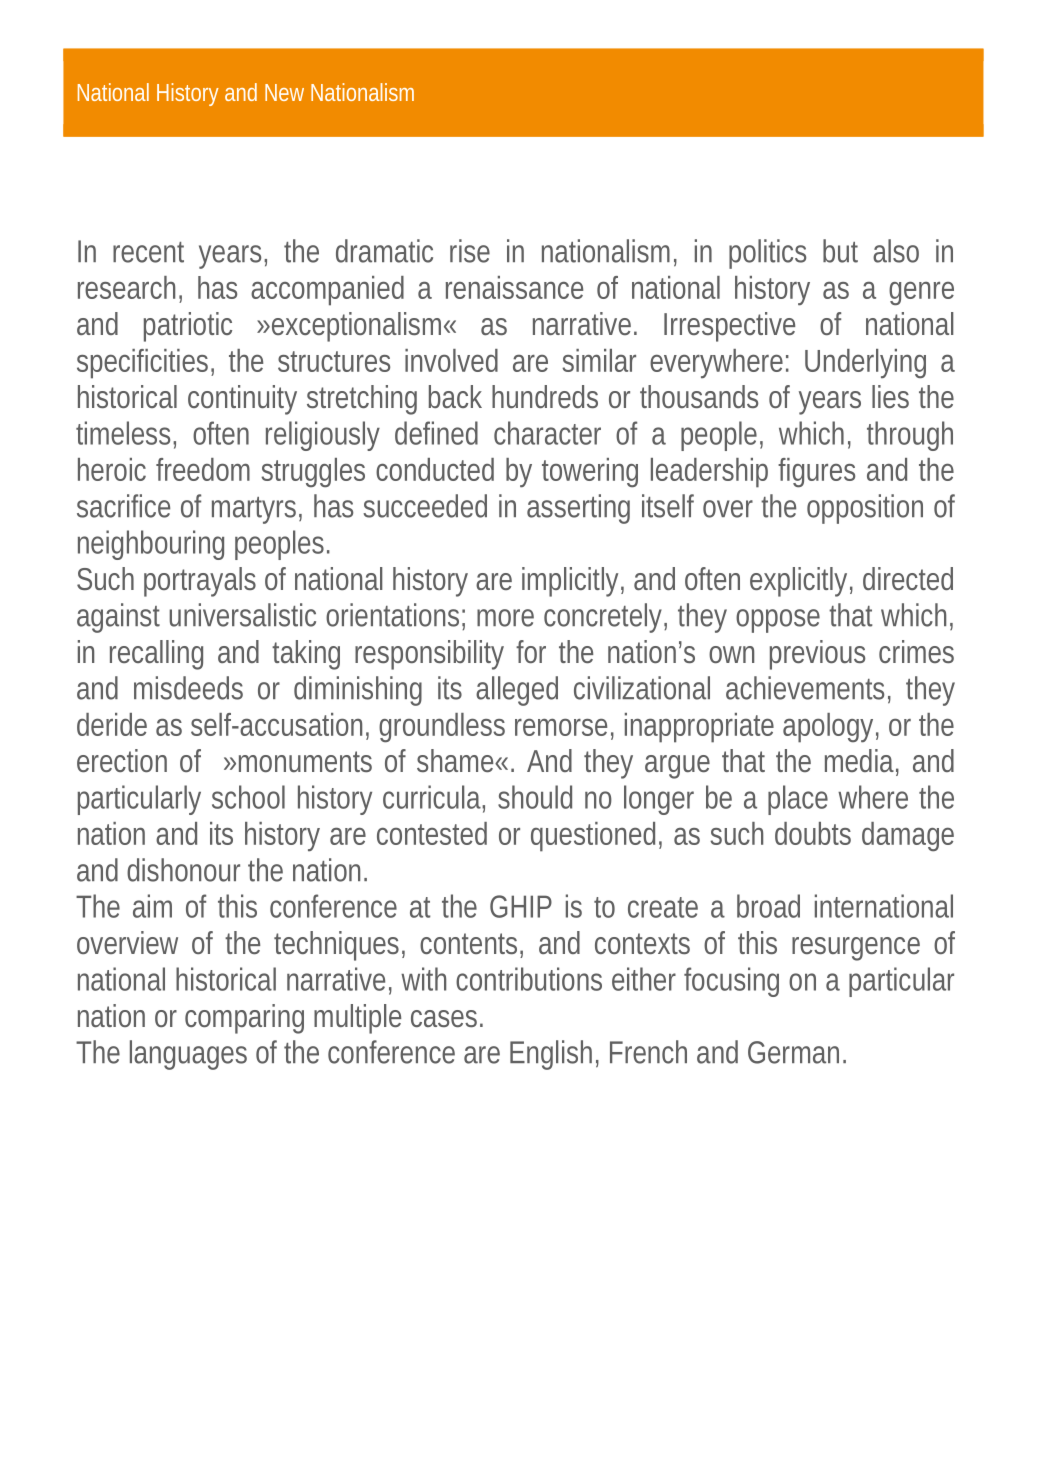 The image size is (1049, 1484). What do you see at coordinates (248, 797) in the image?
I see `school` at bounding box center [248, 797].
